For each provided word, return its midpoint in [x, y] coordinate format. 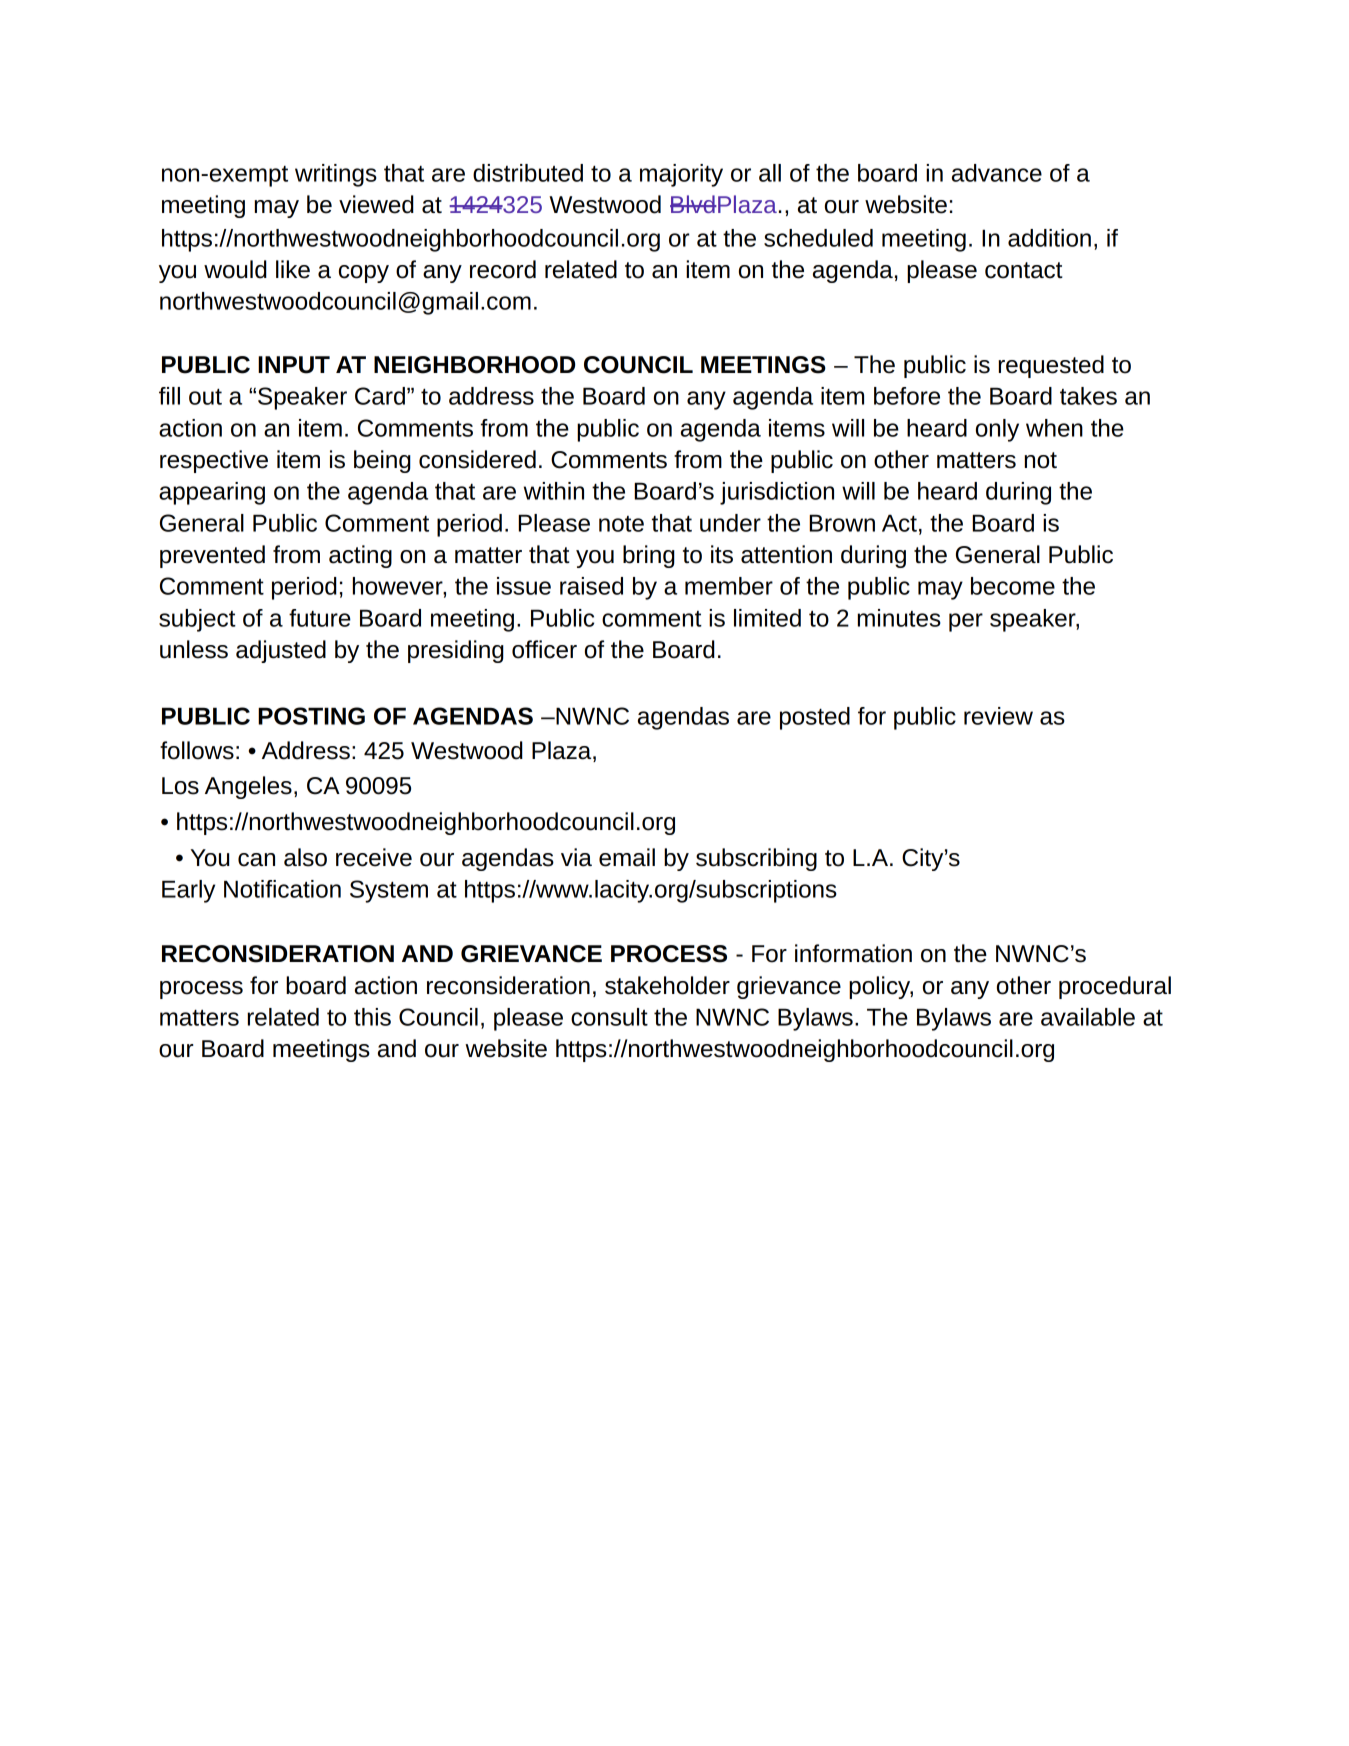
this [372, 1017]
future [320, 618]
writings [336, 175]
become [1013, 586]
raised [591, 586]
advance [997, 173]
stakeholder [667, 985]
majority [681, 175]
